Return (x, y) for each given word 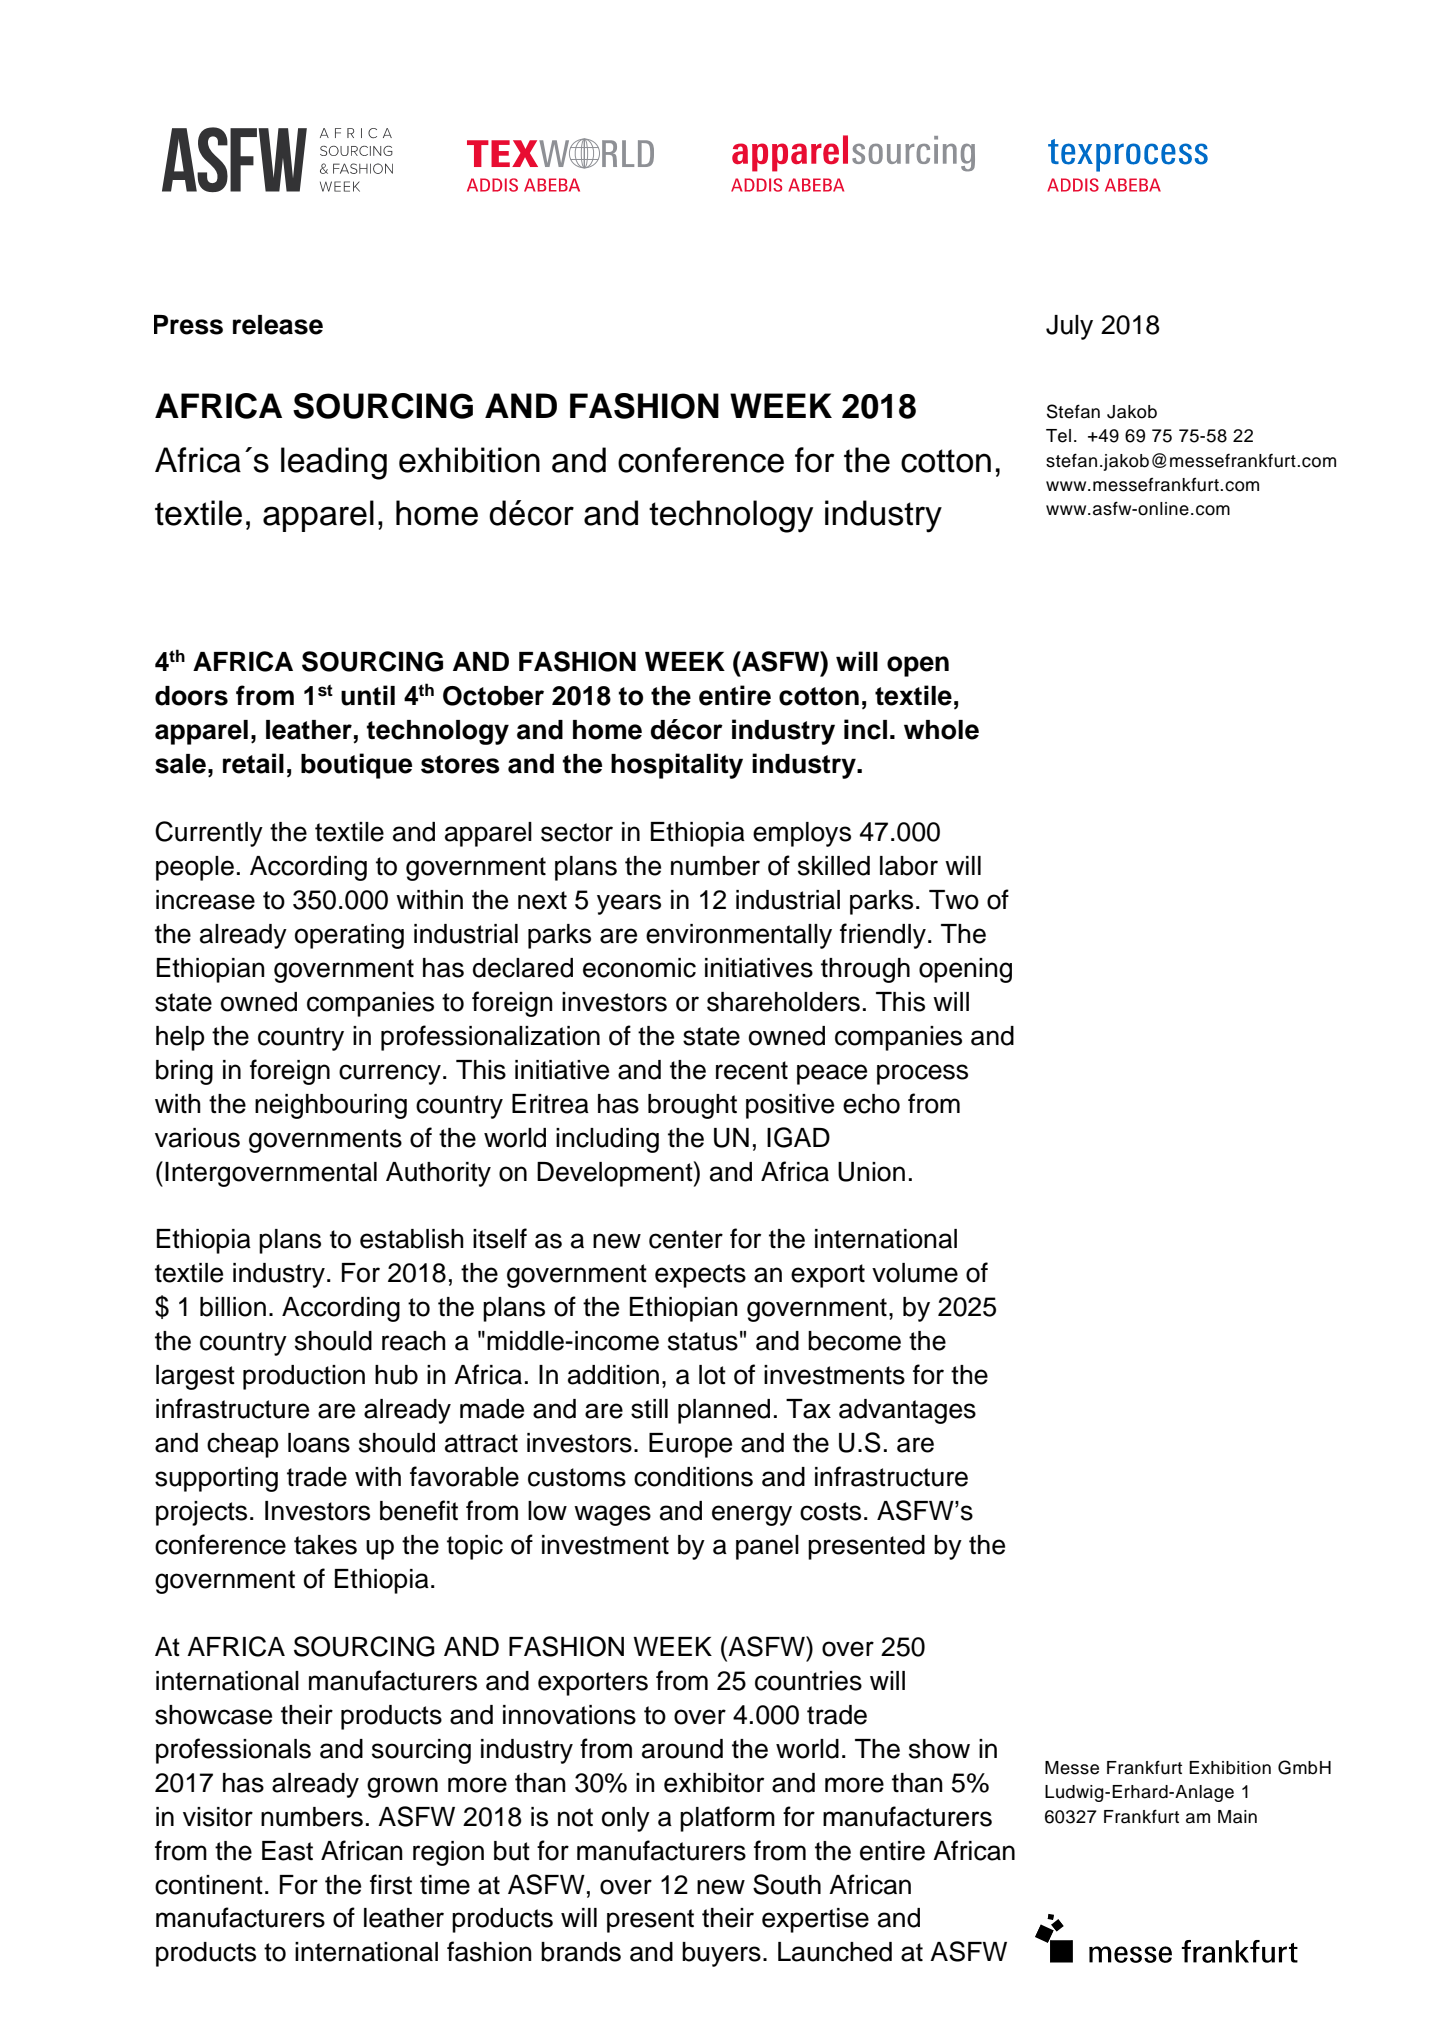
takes (325, 1545)
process (922, 1074)
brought (692, 1106)
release (278, 325)
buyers (721, 1954)
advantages (907, 1411)
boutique (356, 766)
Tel (1058, 436)
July (1069, 327)
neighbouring (331, 1106)
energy (752, 1515)
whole (941, 730)
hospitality (677, 766)
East (287, 1851)
